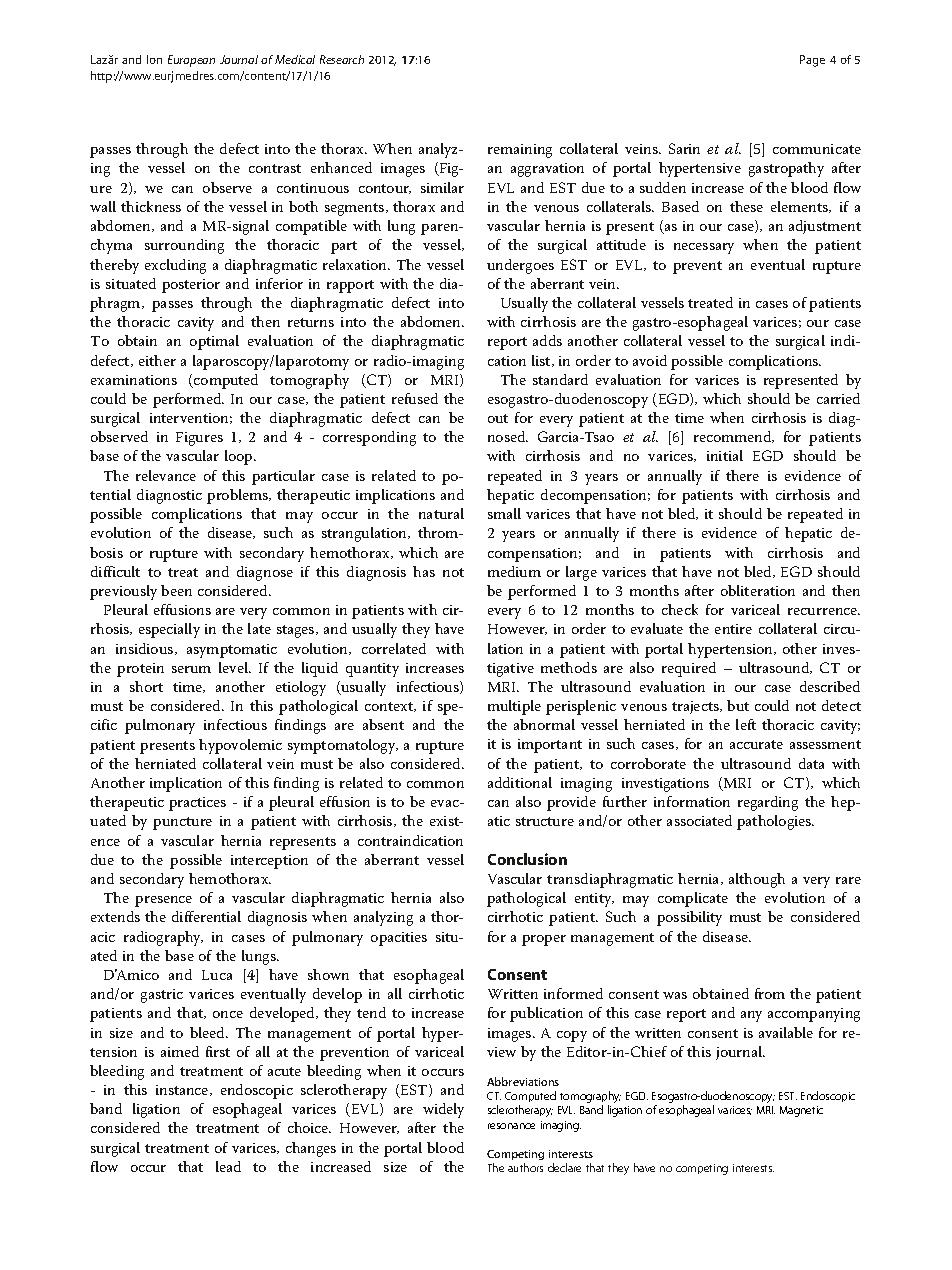  Describe the element at coordinates (520, 151) in the page. I see `remaining` at that location.
